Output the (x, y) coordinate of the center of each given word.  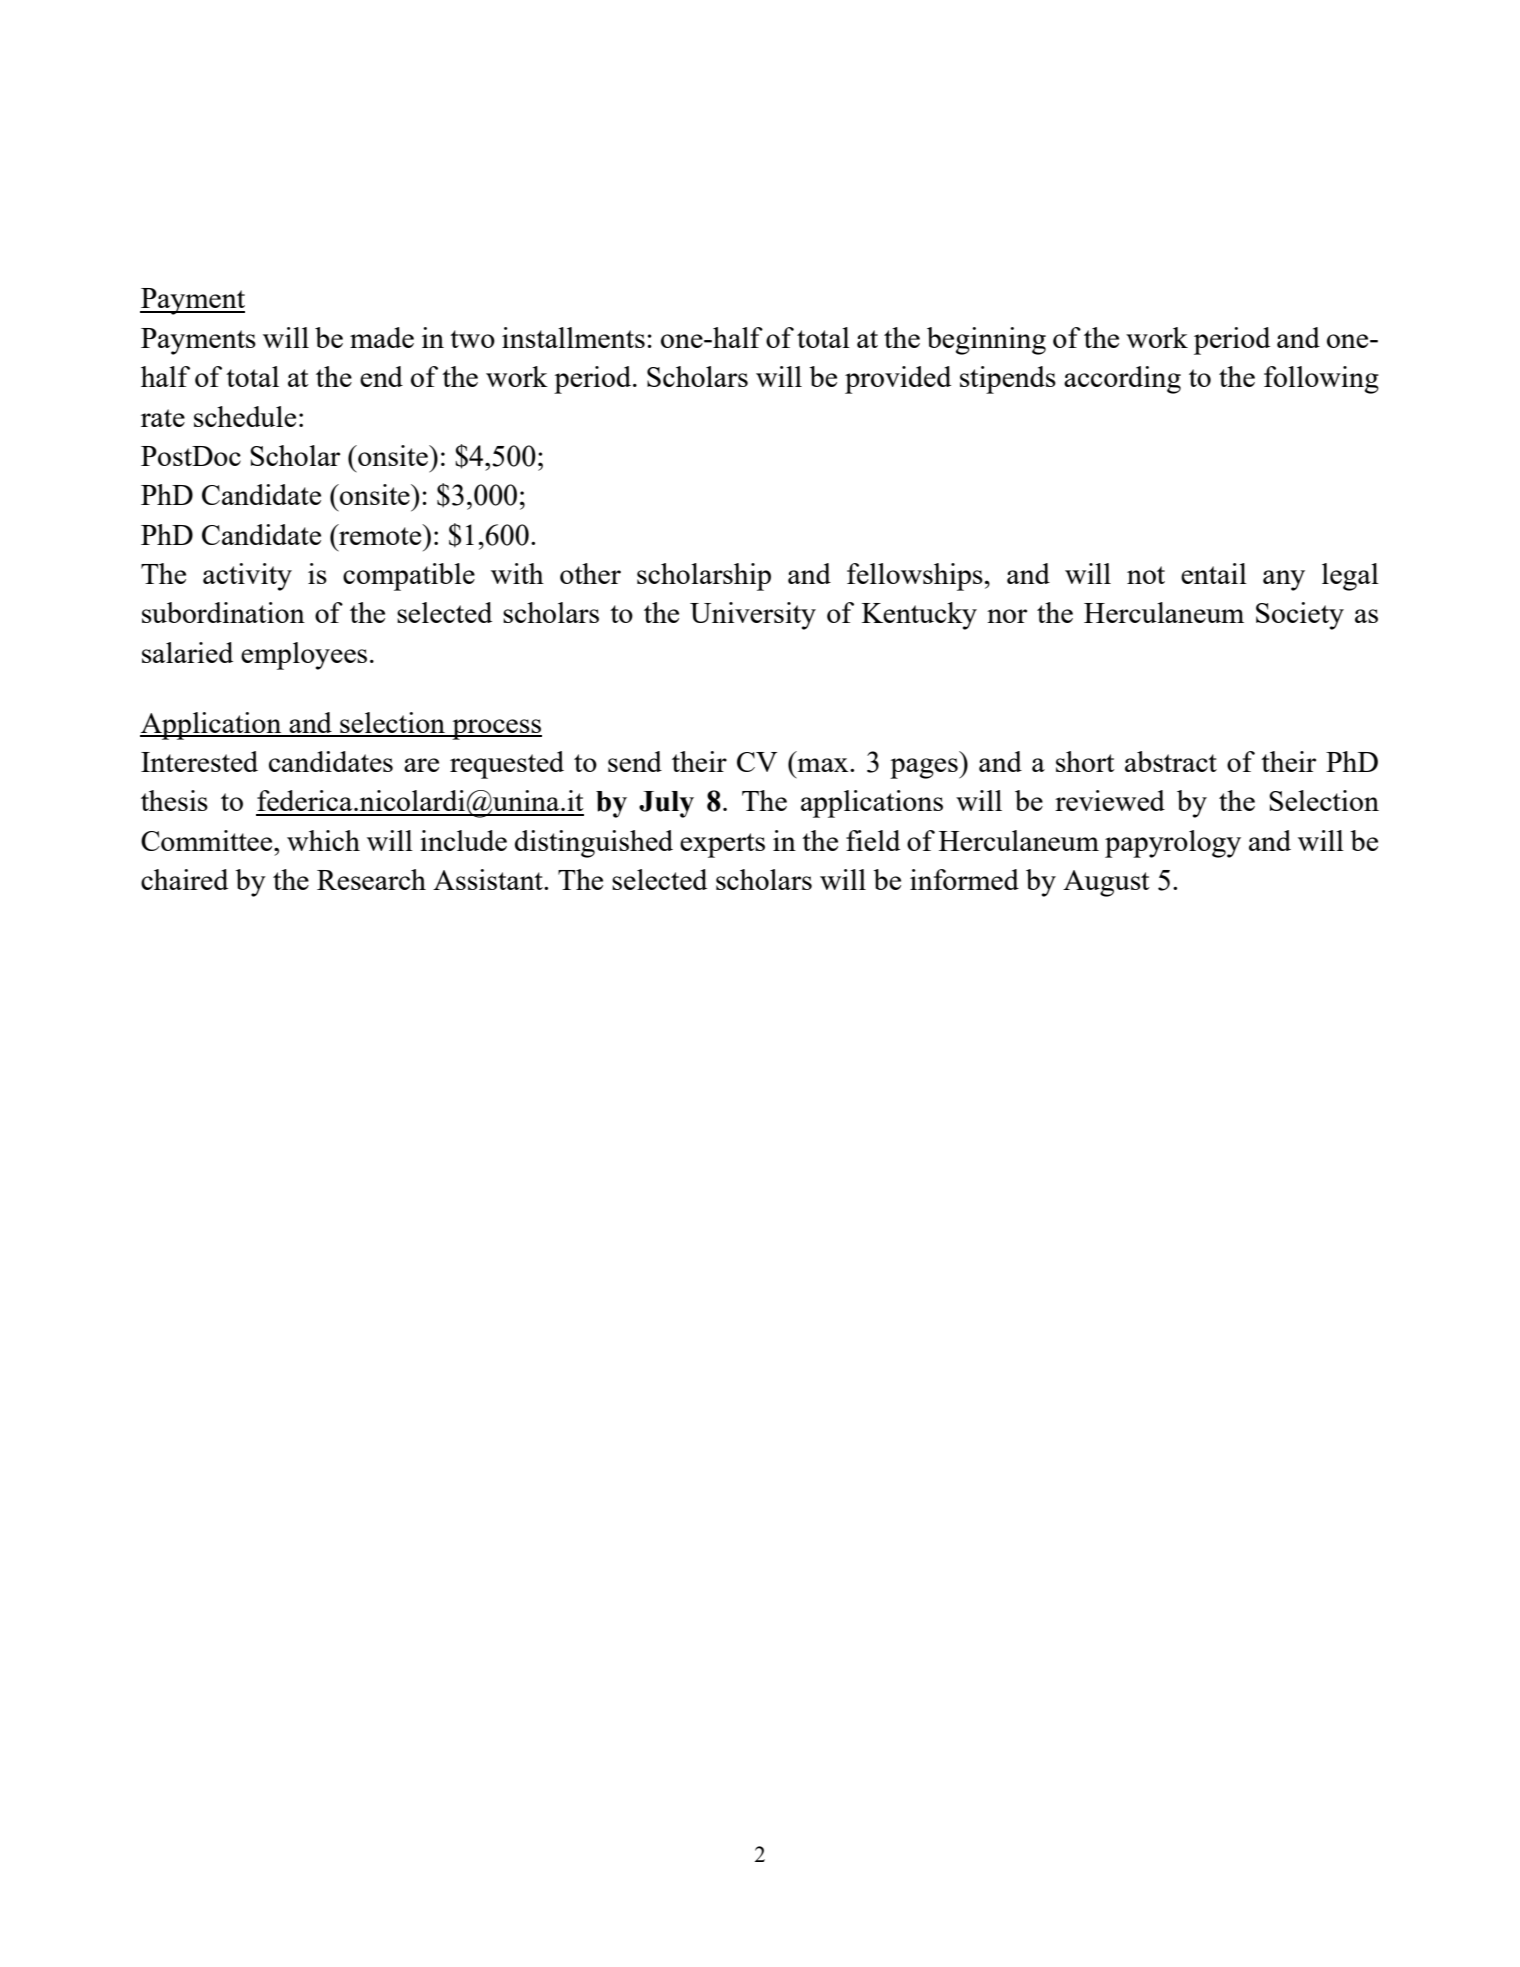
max (824, 765)
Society (1300, 616)
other (590, 573)
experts (722, 845)
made (382, 337)
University (753, 616)
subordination (223, 612)
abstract (1171, 761)
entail (1214, 573)
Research (371, 879)
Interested (199, 761)
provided (898, 380)
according (1122, 380)
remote (380, 535)
